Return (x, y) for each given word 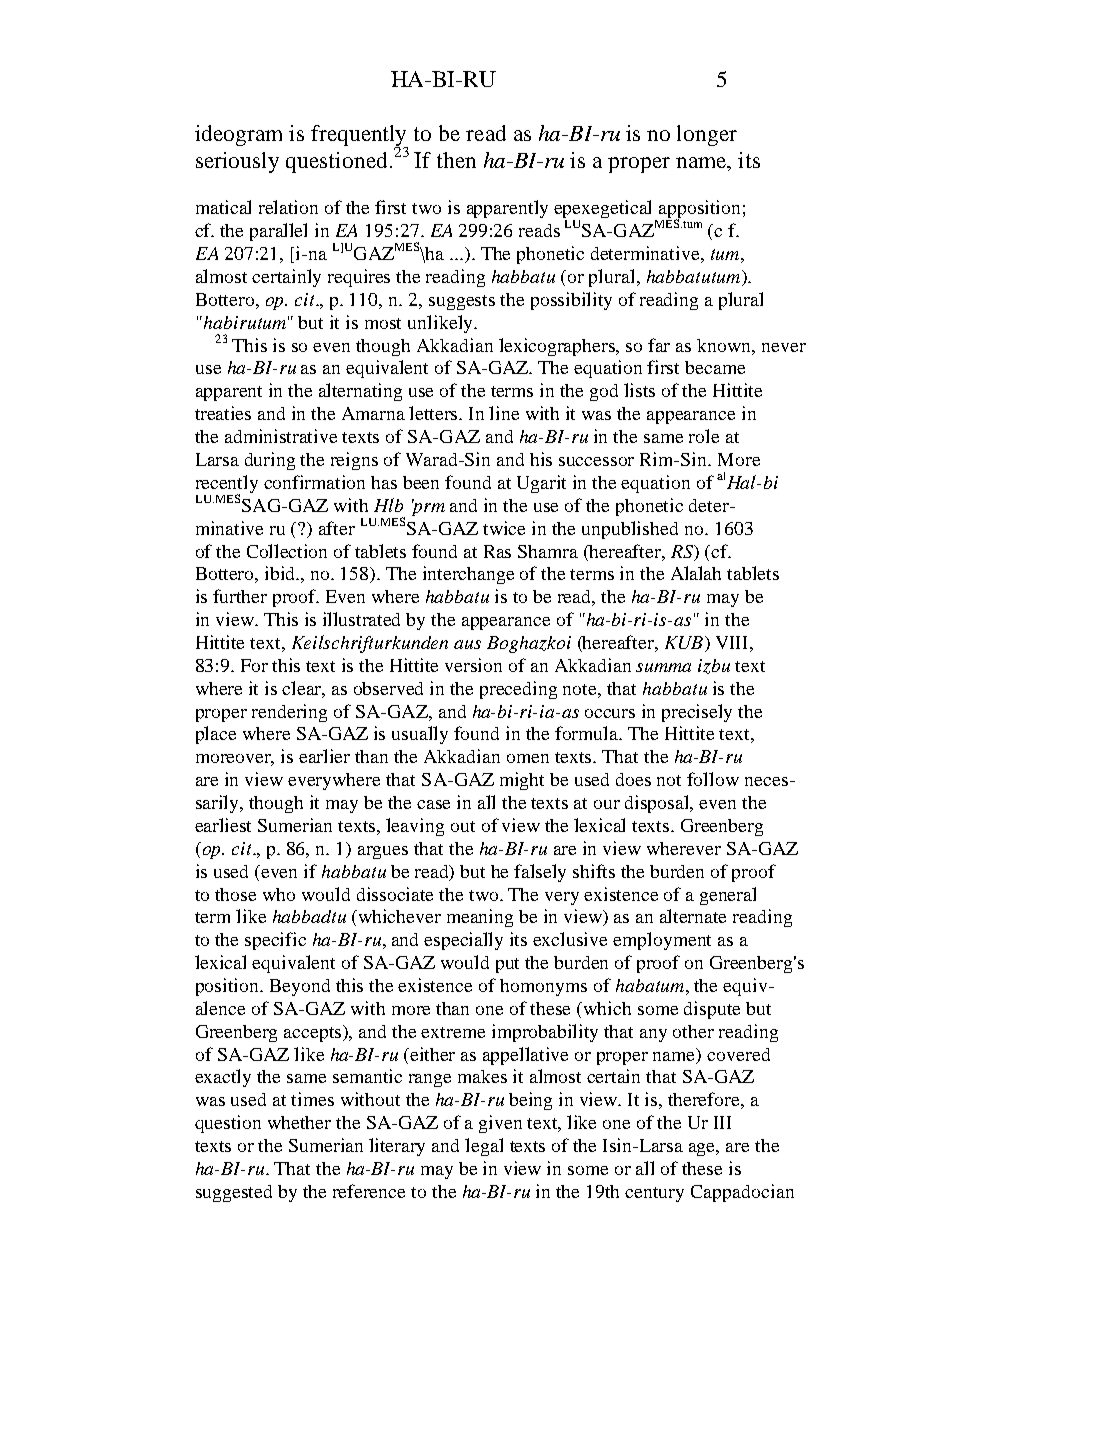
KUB (685, 644)
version (473, 665)
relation (288, 207)
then (456, 160)
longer (707, 135)
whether (299, 1122)
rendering (289, 713)
